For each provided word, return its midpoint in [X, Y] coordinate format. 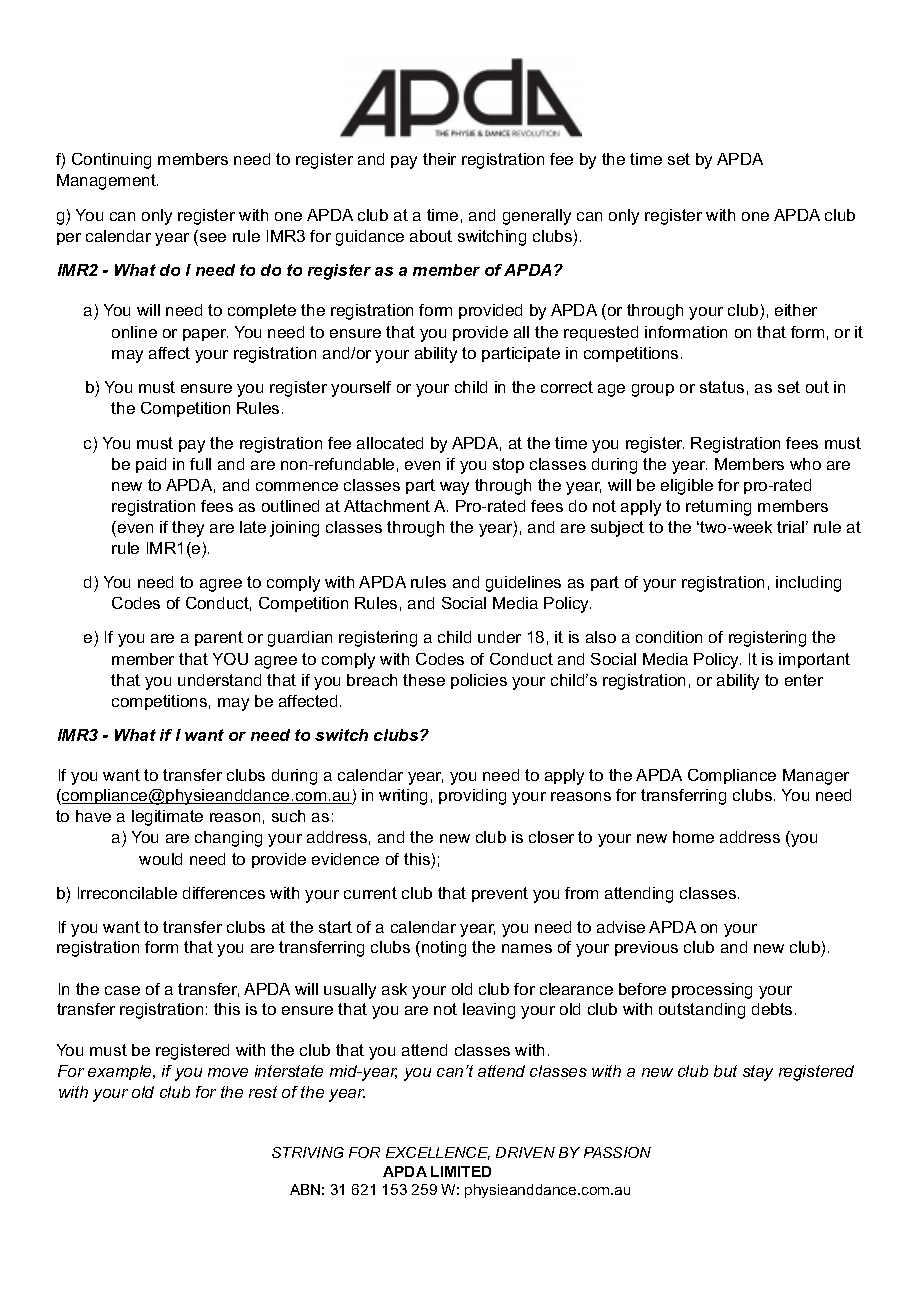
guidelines [523, 584]
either [796, 310]
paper [205, 335]
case [122, 990]
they [188, 529]
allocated [390, 443]
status [722, 387]
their [439, 159]
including [808, 584]
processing [712, 991]
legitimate [167, 818]
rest [263, 1092]
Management [107, 182]
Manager [816, 777]
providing [472, 797]
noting [444, 949]
